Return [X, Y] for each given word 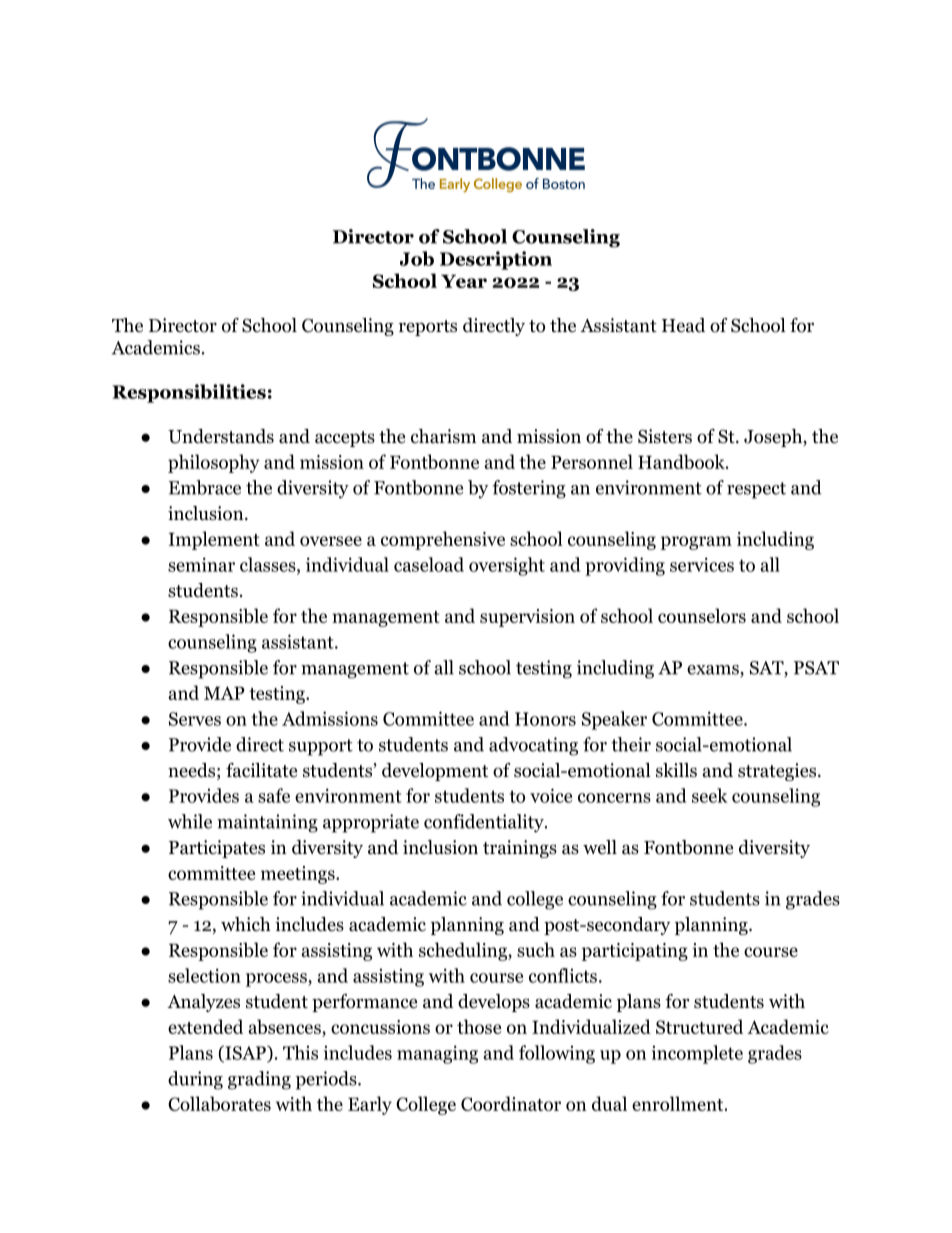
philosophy [214, 463]
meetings [299, 875]
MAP [224, 693]
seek [710, 795]
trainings [520, 849]
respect [756, 490]
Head [683, 325]
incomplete [697, 1054]
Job [417, 258]
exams [714, 671]
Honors [545, 719]
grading [259, 1080]
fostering [529, 489]
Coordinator [511, 1103]
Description [496, 260]
